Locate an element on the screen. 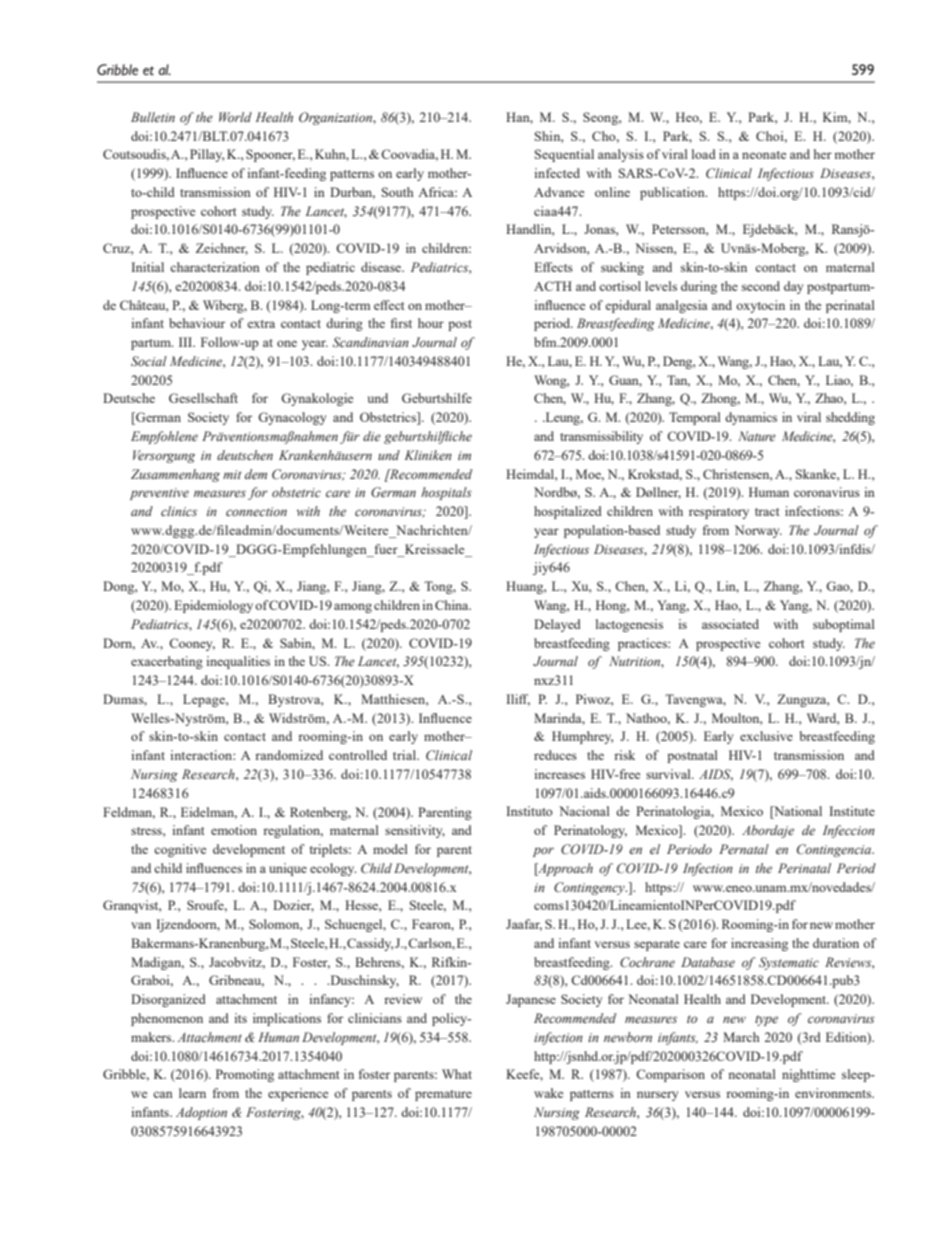 This screenshot has height=1233, width=952. learn is located at coordinates (192, 1093).
